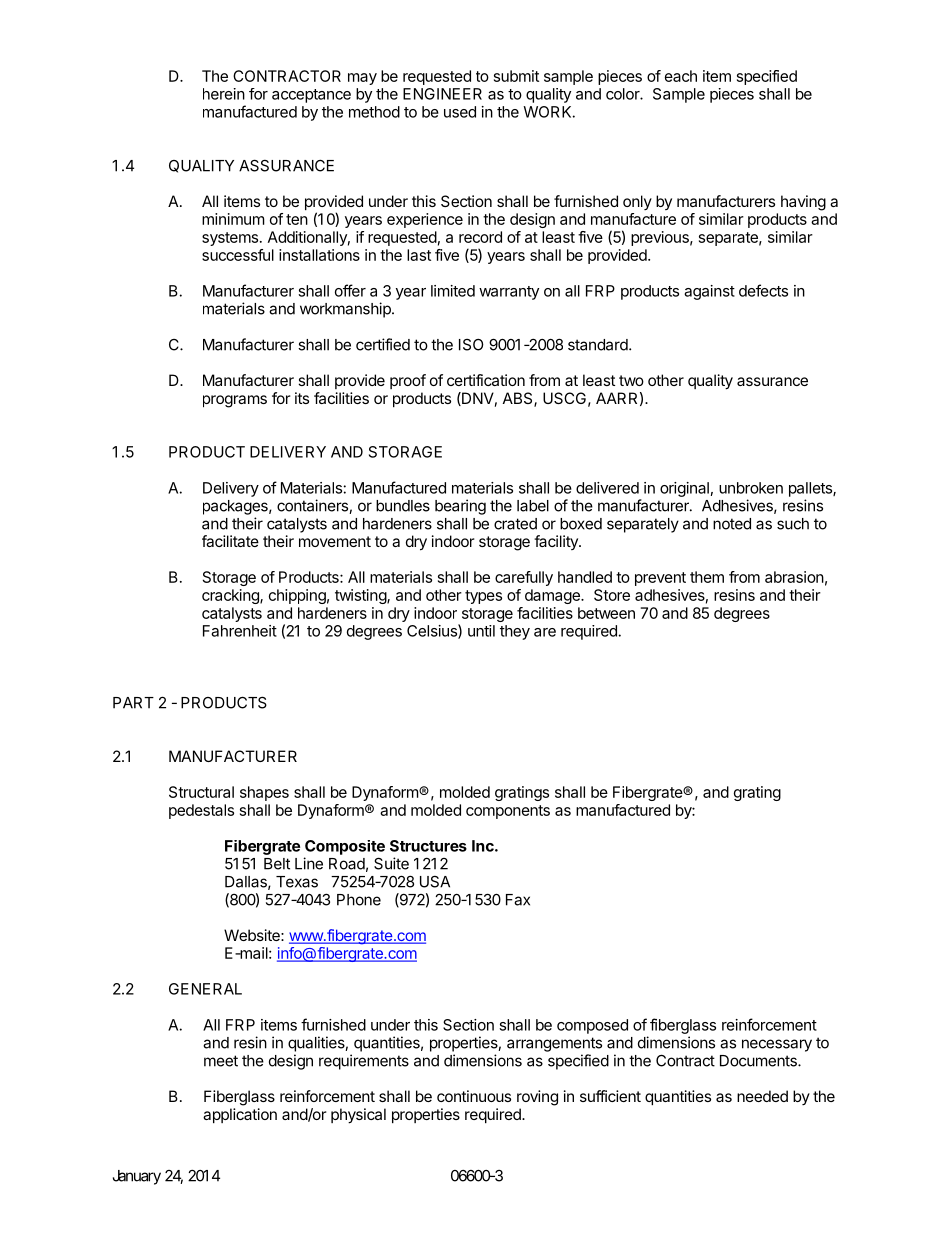 The image size is (952, 1233). I want to click on application, so click(240, 1115).
